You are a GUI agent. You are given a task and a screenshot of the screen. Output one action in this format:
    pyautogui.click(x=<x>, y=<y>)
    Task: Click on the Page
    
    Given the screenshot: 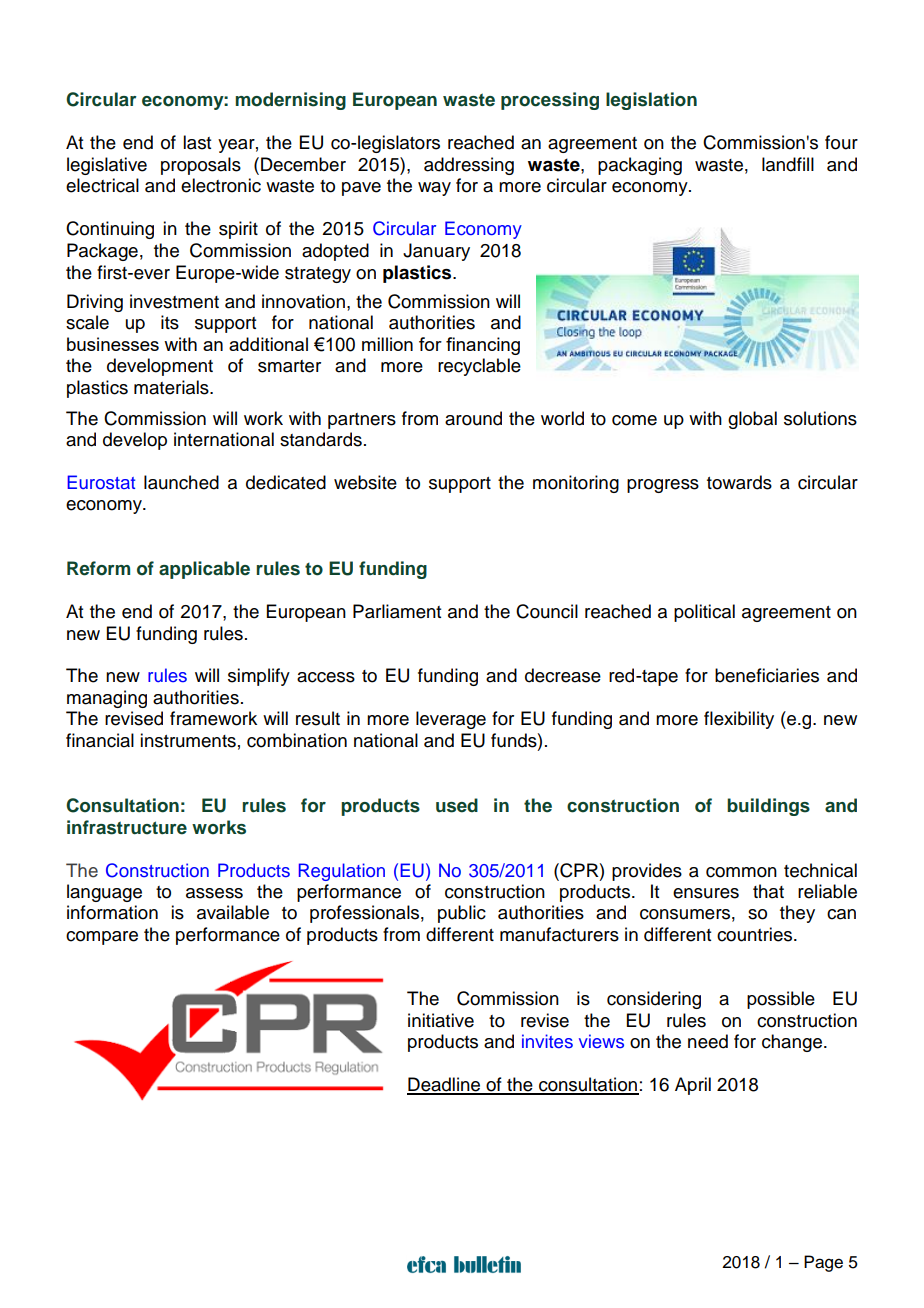 What is the action you would take?
    pyautogui.click(x=823, y=1263)
